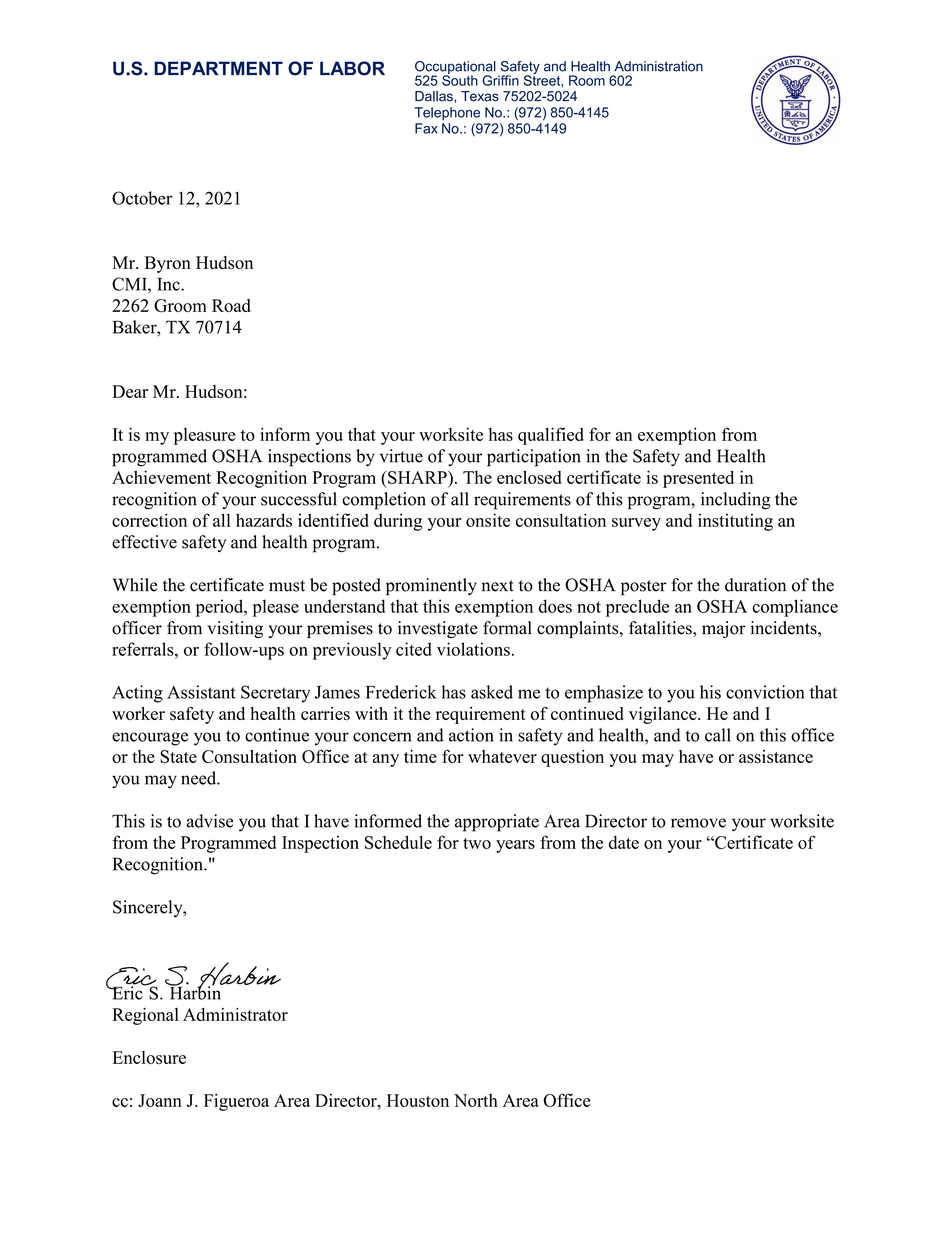 This document has height=1233, width=952. What do you see at coordinates (551, 436) in the document?
I see `qualified` at bounding box center [551, 436].
